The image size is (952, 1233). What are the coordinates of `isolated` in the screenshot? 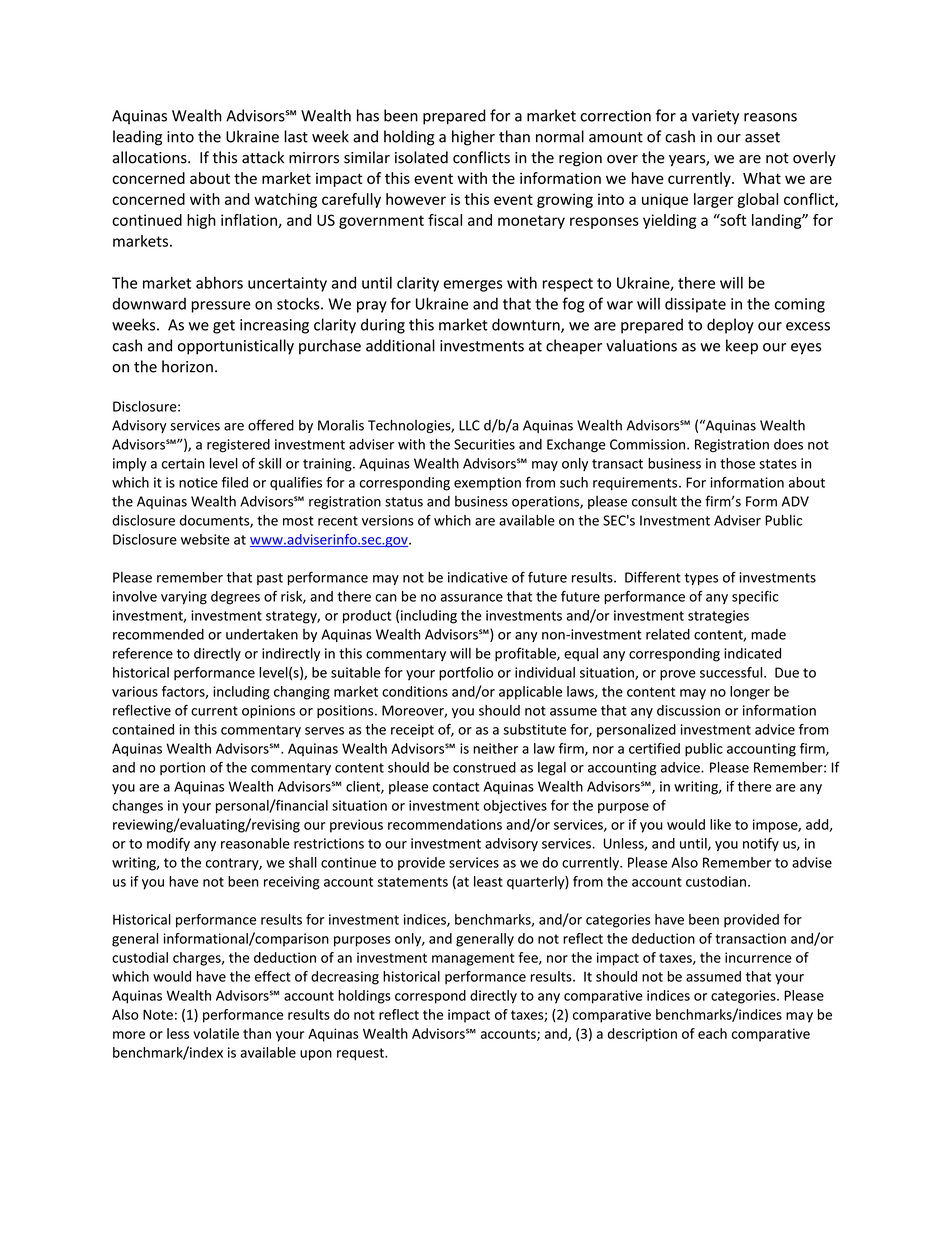 It's located at (421, 157).
